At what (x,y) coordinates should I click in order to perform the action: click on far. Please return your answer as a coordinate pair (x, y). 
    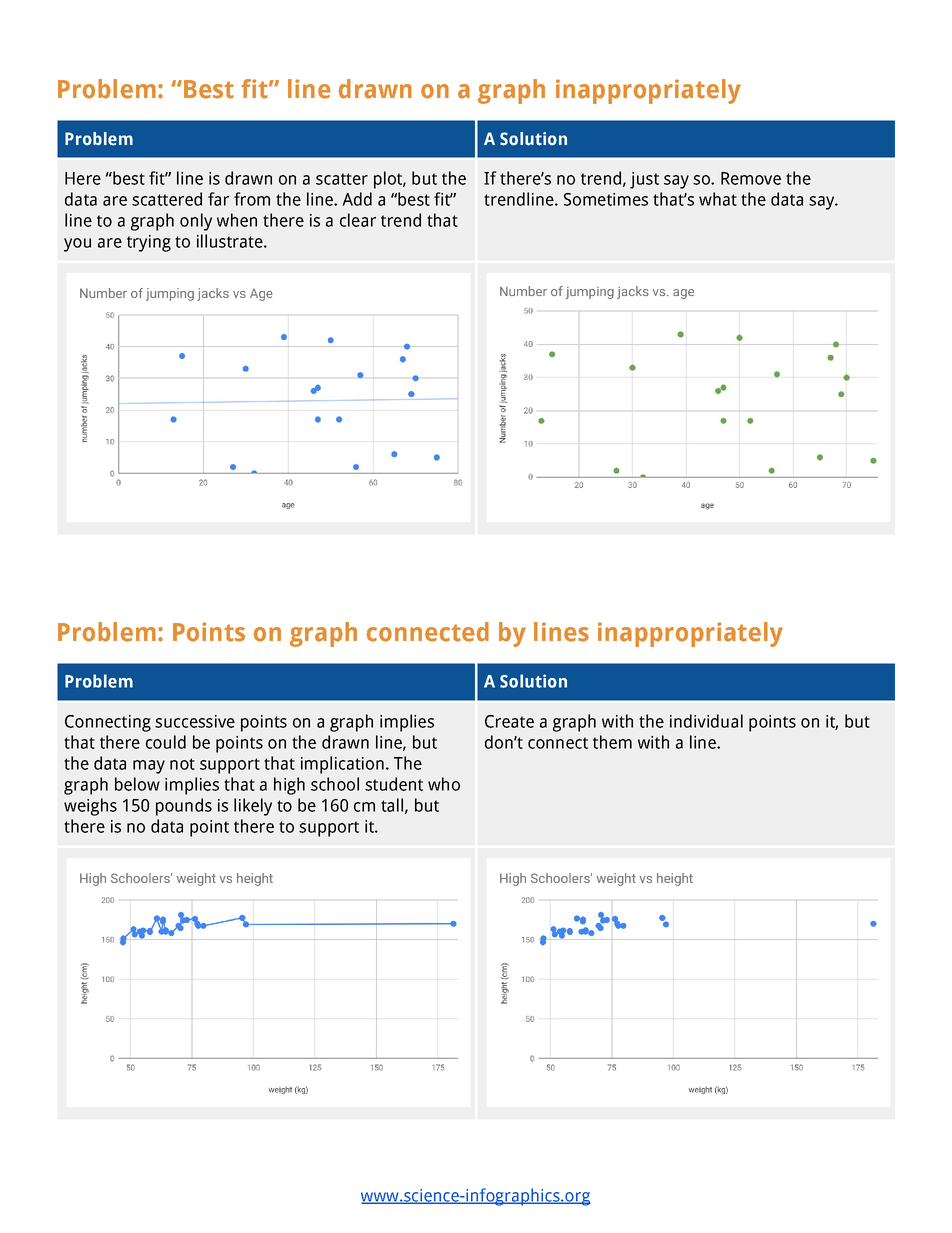
    Looking at the image, I should click on (218, 199).
